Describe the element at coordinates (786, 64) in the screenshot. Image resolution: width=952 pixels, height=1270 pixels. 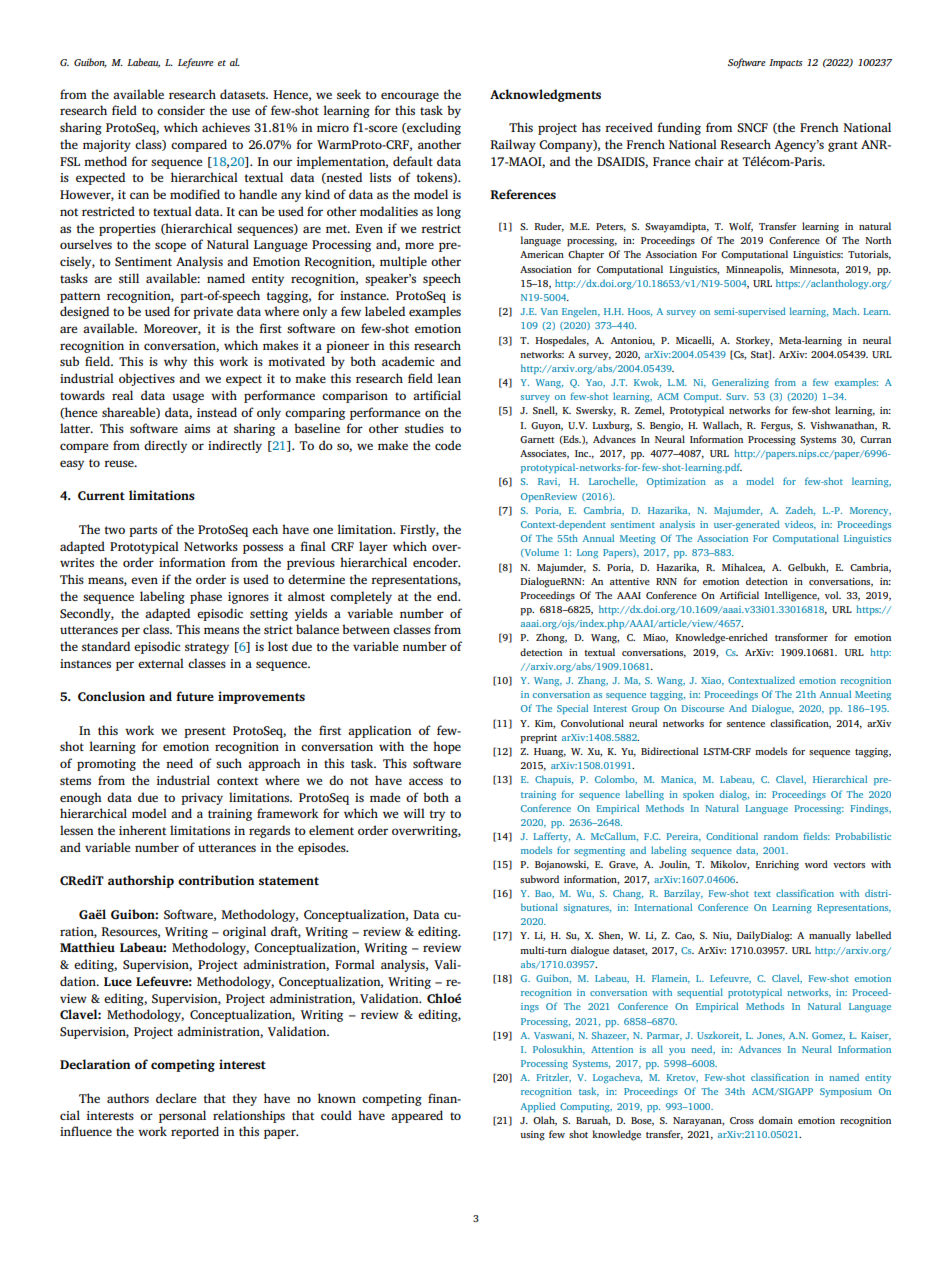
I see `Impacts` at that location.
